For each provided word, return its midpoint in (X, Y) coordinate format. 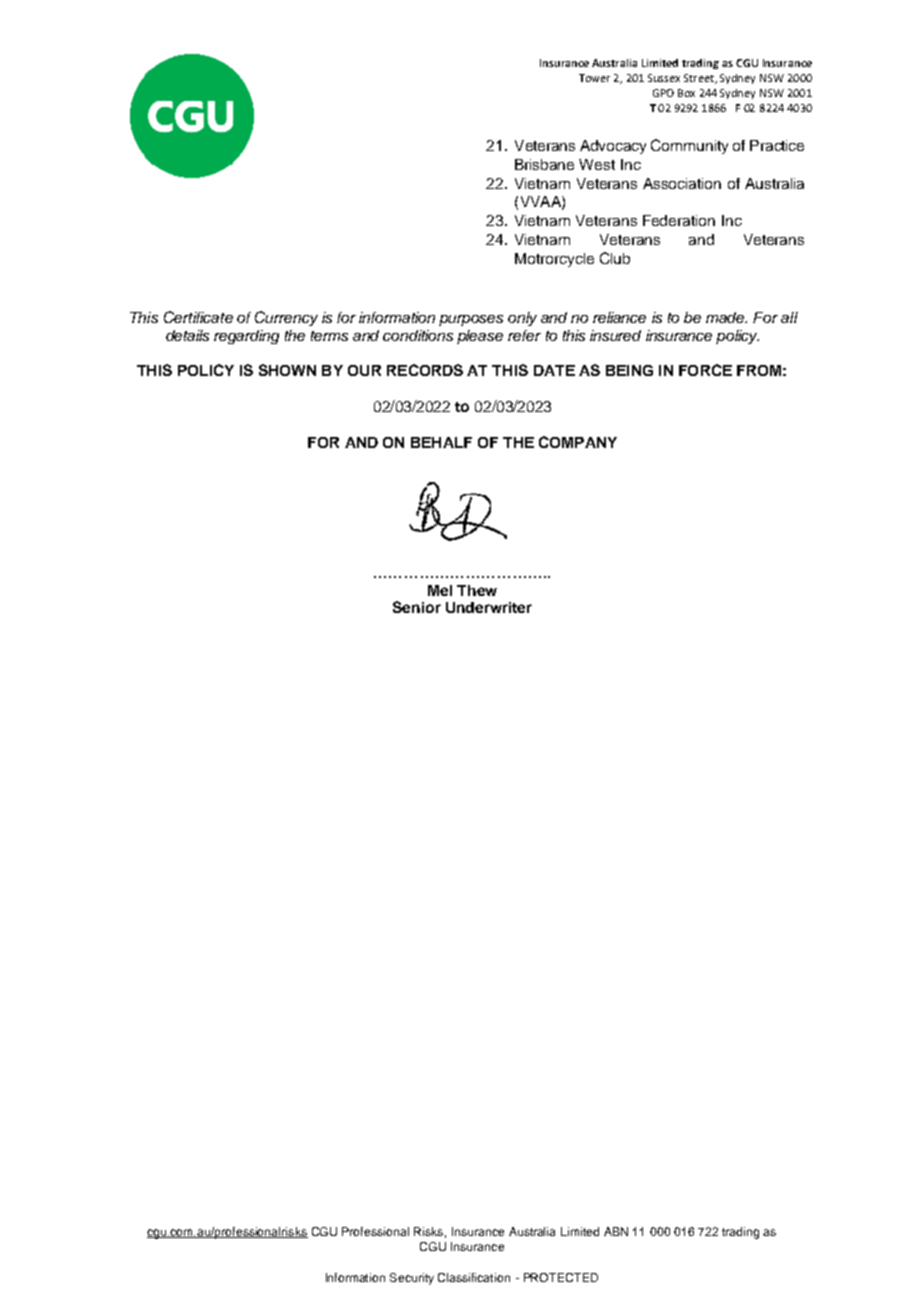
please (480, 337)
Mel (440, 590)
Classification (474, 1277)
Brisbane (544, 164)
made (726, 317)
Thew (477, 590)
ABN (616, 1231)
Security (412, 1279)
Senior (417, 607)
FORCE (705, 370)
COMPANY (578, 442)
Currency (286, 318)
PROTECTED (561, 1277)
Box (686, 93)
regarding (246, 337)
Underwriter (489, 607)
